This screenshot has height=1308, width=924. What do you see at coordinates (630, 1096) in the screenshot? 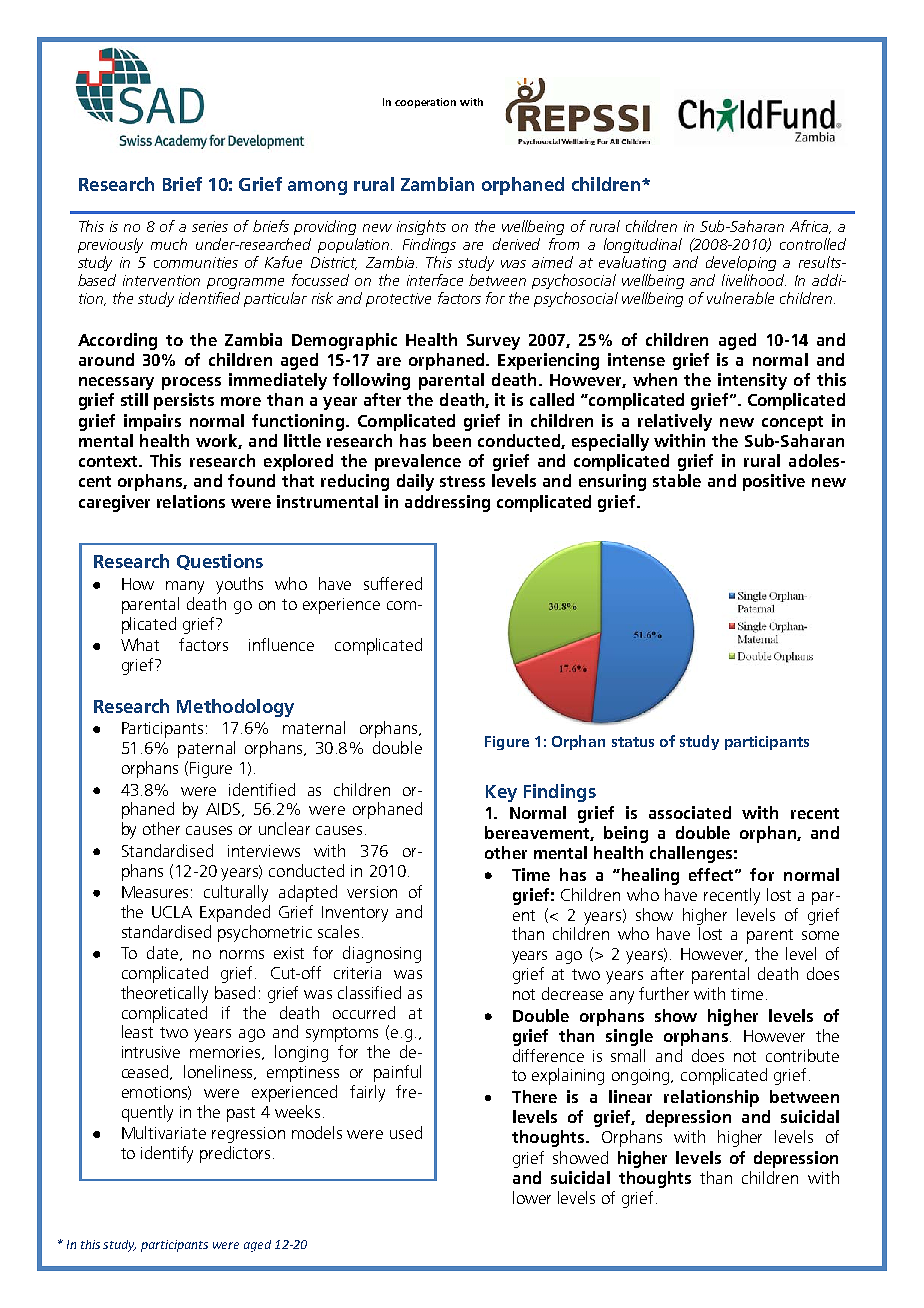
I see `linear` at bounding box center [630, 1096].
